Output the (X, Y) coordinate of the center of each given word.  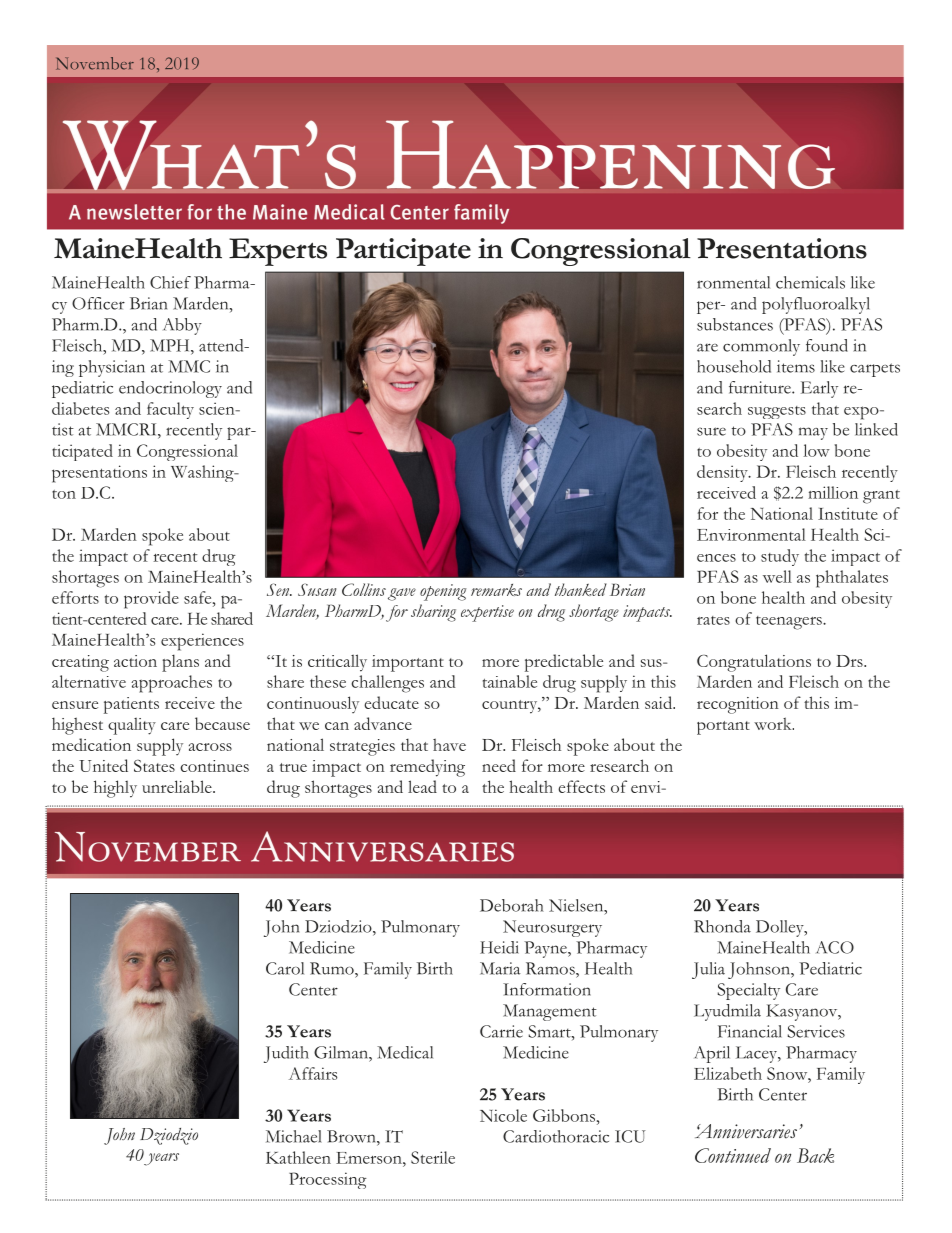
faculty (170, 410)
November (95, 63)
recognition (738, 705)
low (816, 450)
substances (735, 324)
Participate (403, 252)
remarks (496, 590)
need (499, 765)
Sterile (433, 1157)
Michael (294, 1136)
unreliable (178, 786)
